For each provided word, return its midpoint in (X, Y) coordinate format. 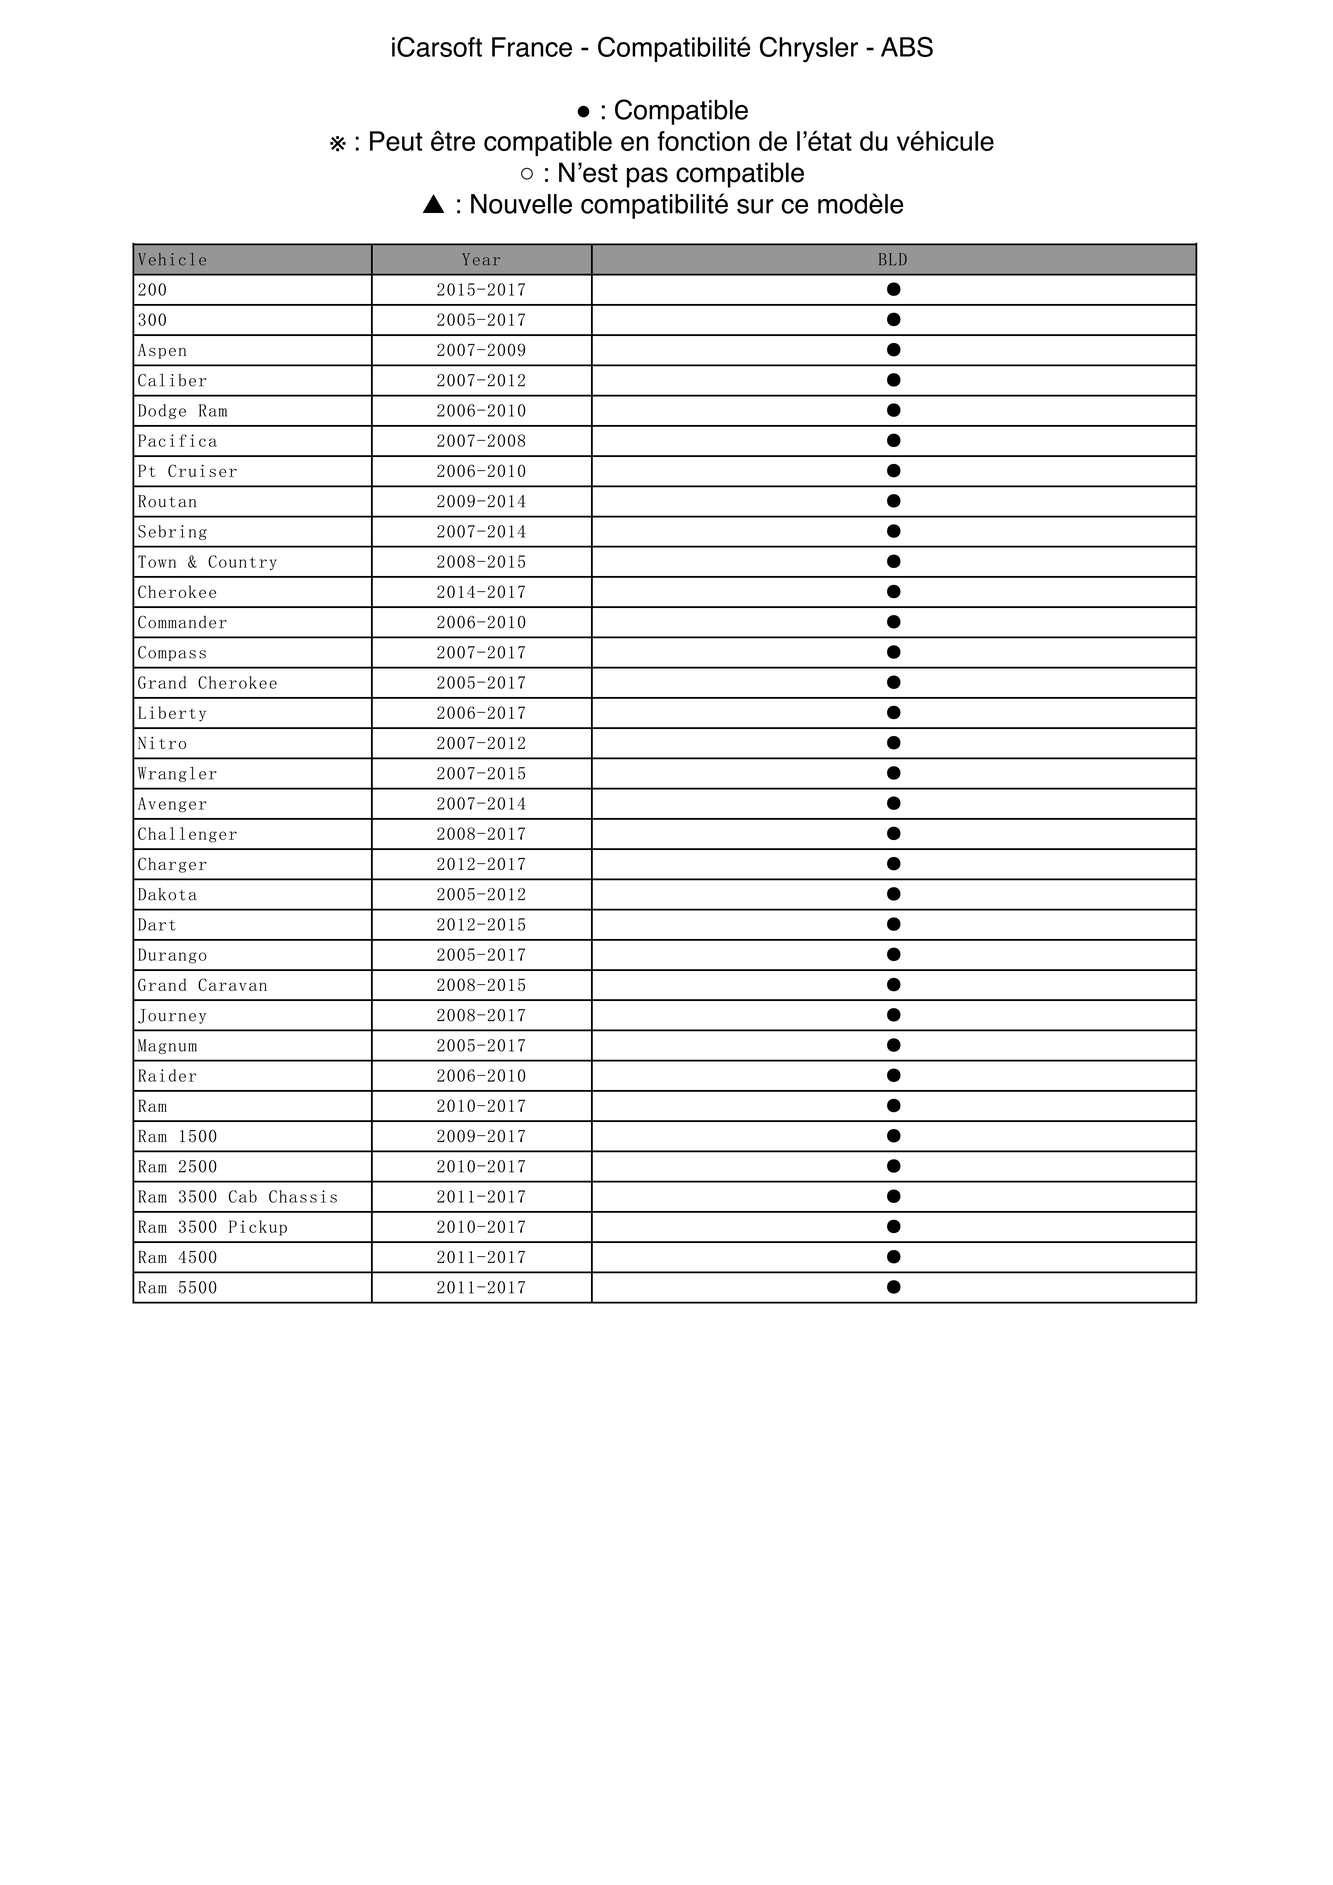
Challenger (187, 835)
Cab (243, 1196)
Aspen (162, 351)
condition (787, 169)
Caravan (232, 984)
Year (481, 259)
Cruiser (202, 470)
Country (242, 562)
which (527, 172)
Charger (172, 865)
